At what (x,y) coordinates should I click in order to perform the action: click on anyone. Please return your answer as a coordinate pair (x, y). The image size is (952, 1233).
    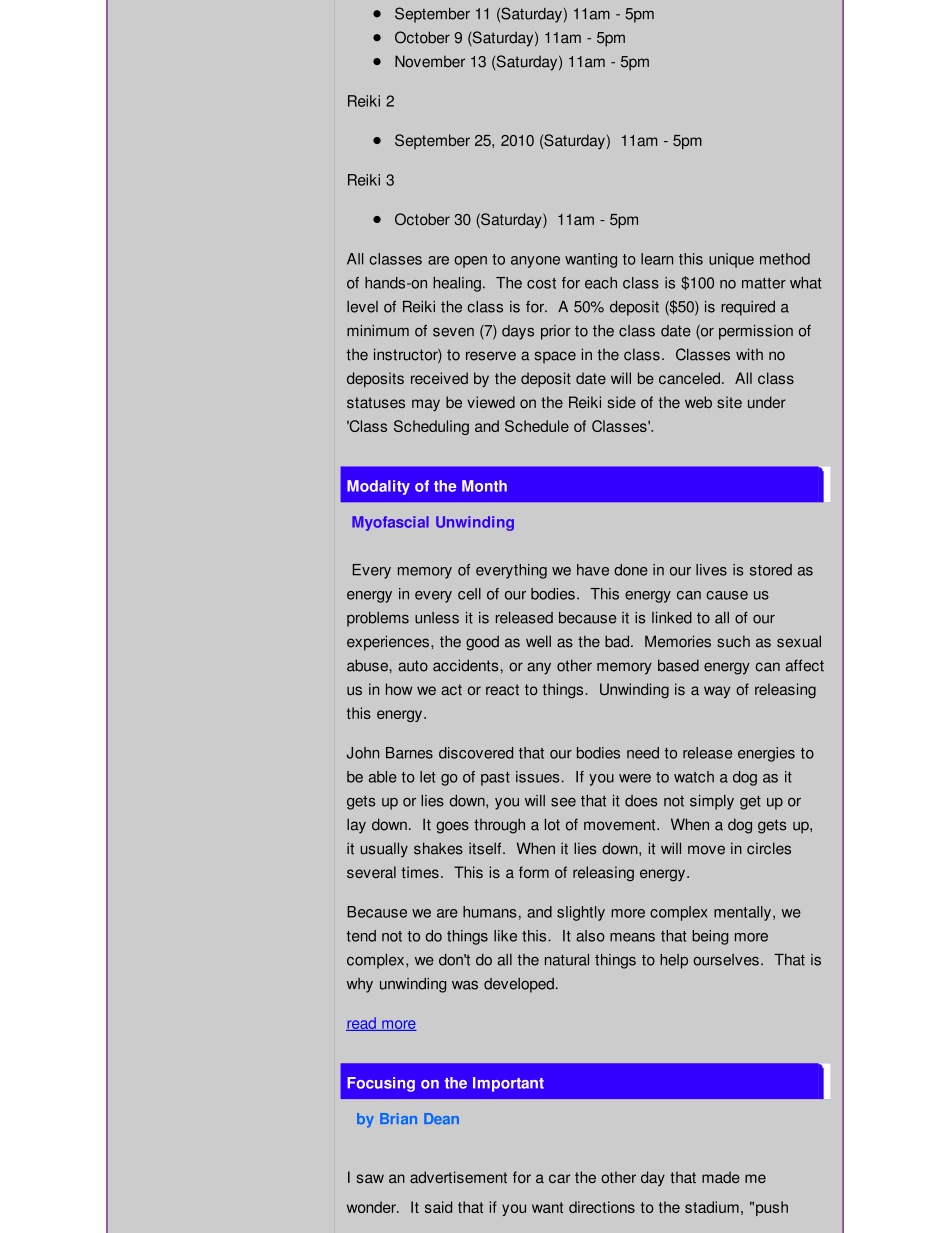
    Looking at the image, I should click on (535, 262).
